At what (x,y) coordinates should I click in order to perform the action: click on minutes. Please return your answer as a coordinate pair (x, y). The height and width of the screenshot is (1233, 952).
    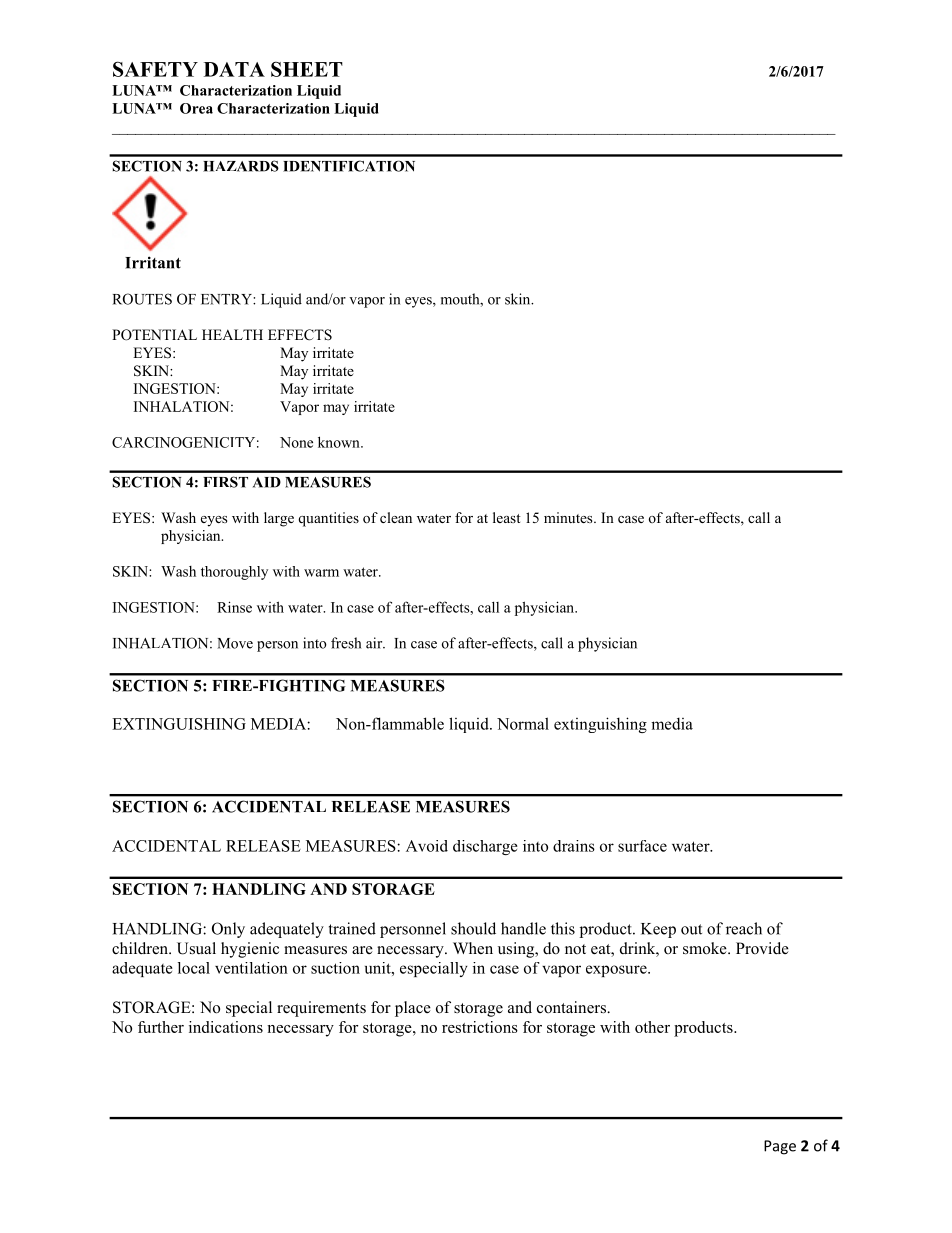
    Looking at the image, I should click on (569, 517).
